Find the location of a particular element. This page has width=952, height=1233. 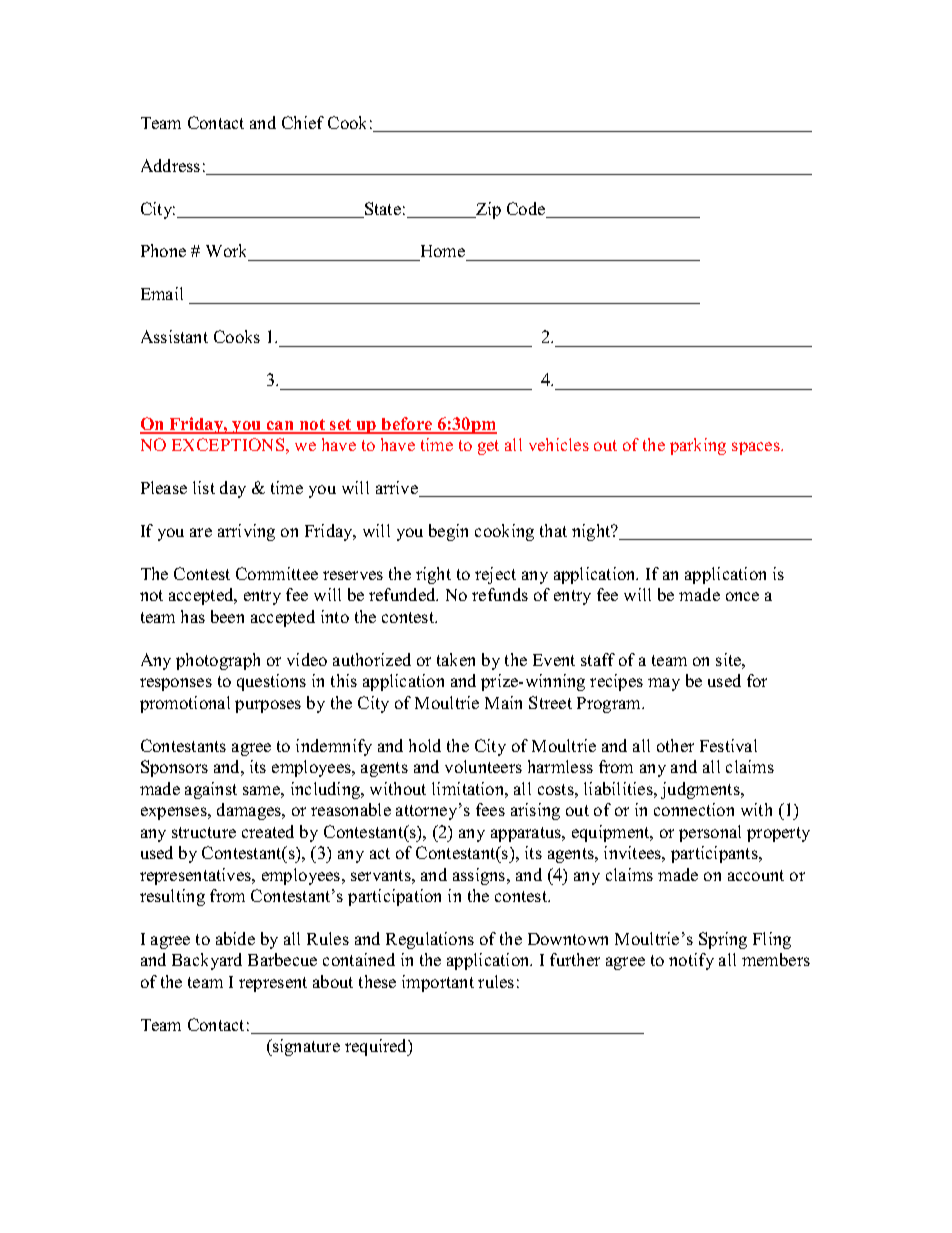

Code is located at coordinates (527, 210).
